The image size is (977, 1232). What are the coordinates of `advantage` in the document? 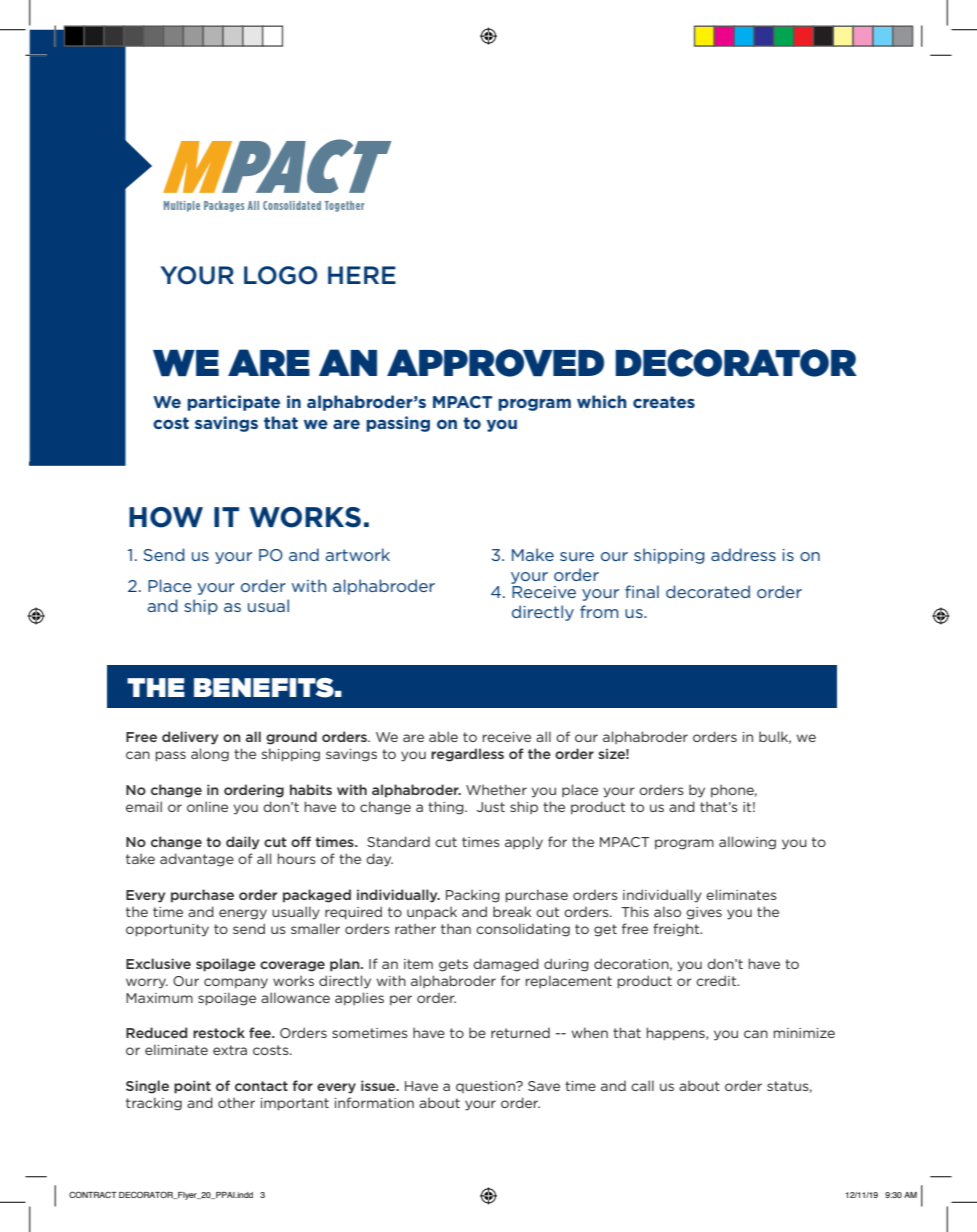 It's located at (197, 860).
